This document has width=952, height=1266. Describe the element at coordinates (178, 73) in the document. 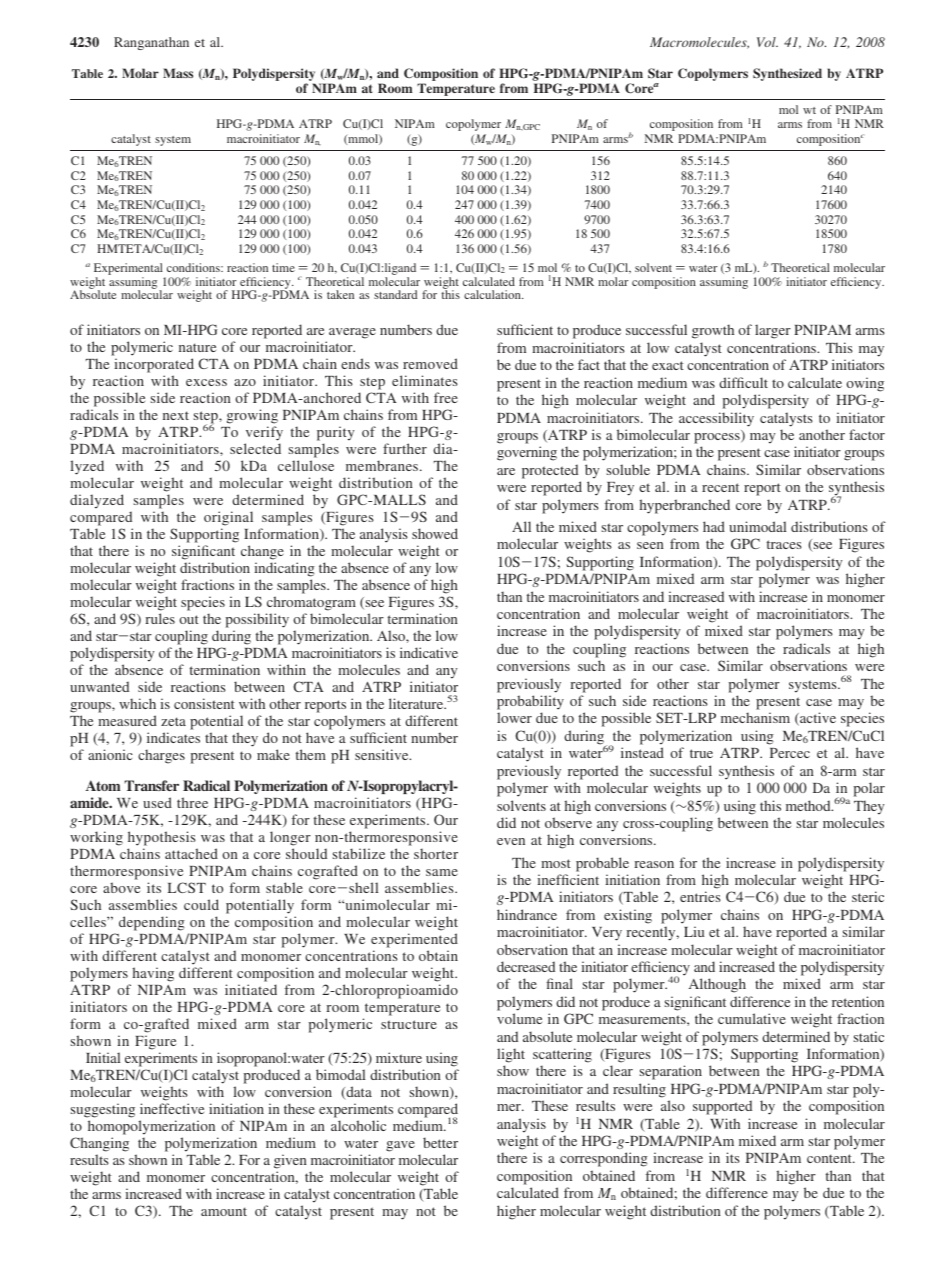

I see `Mass` at that location.
